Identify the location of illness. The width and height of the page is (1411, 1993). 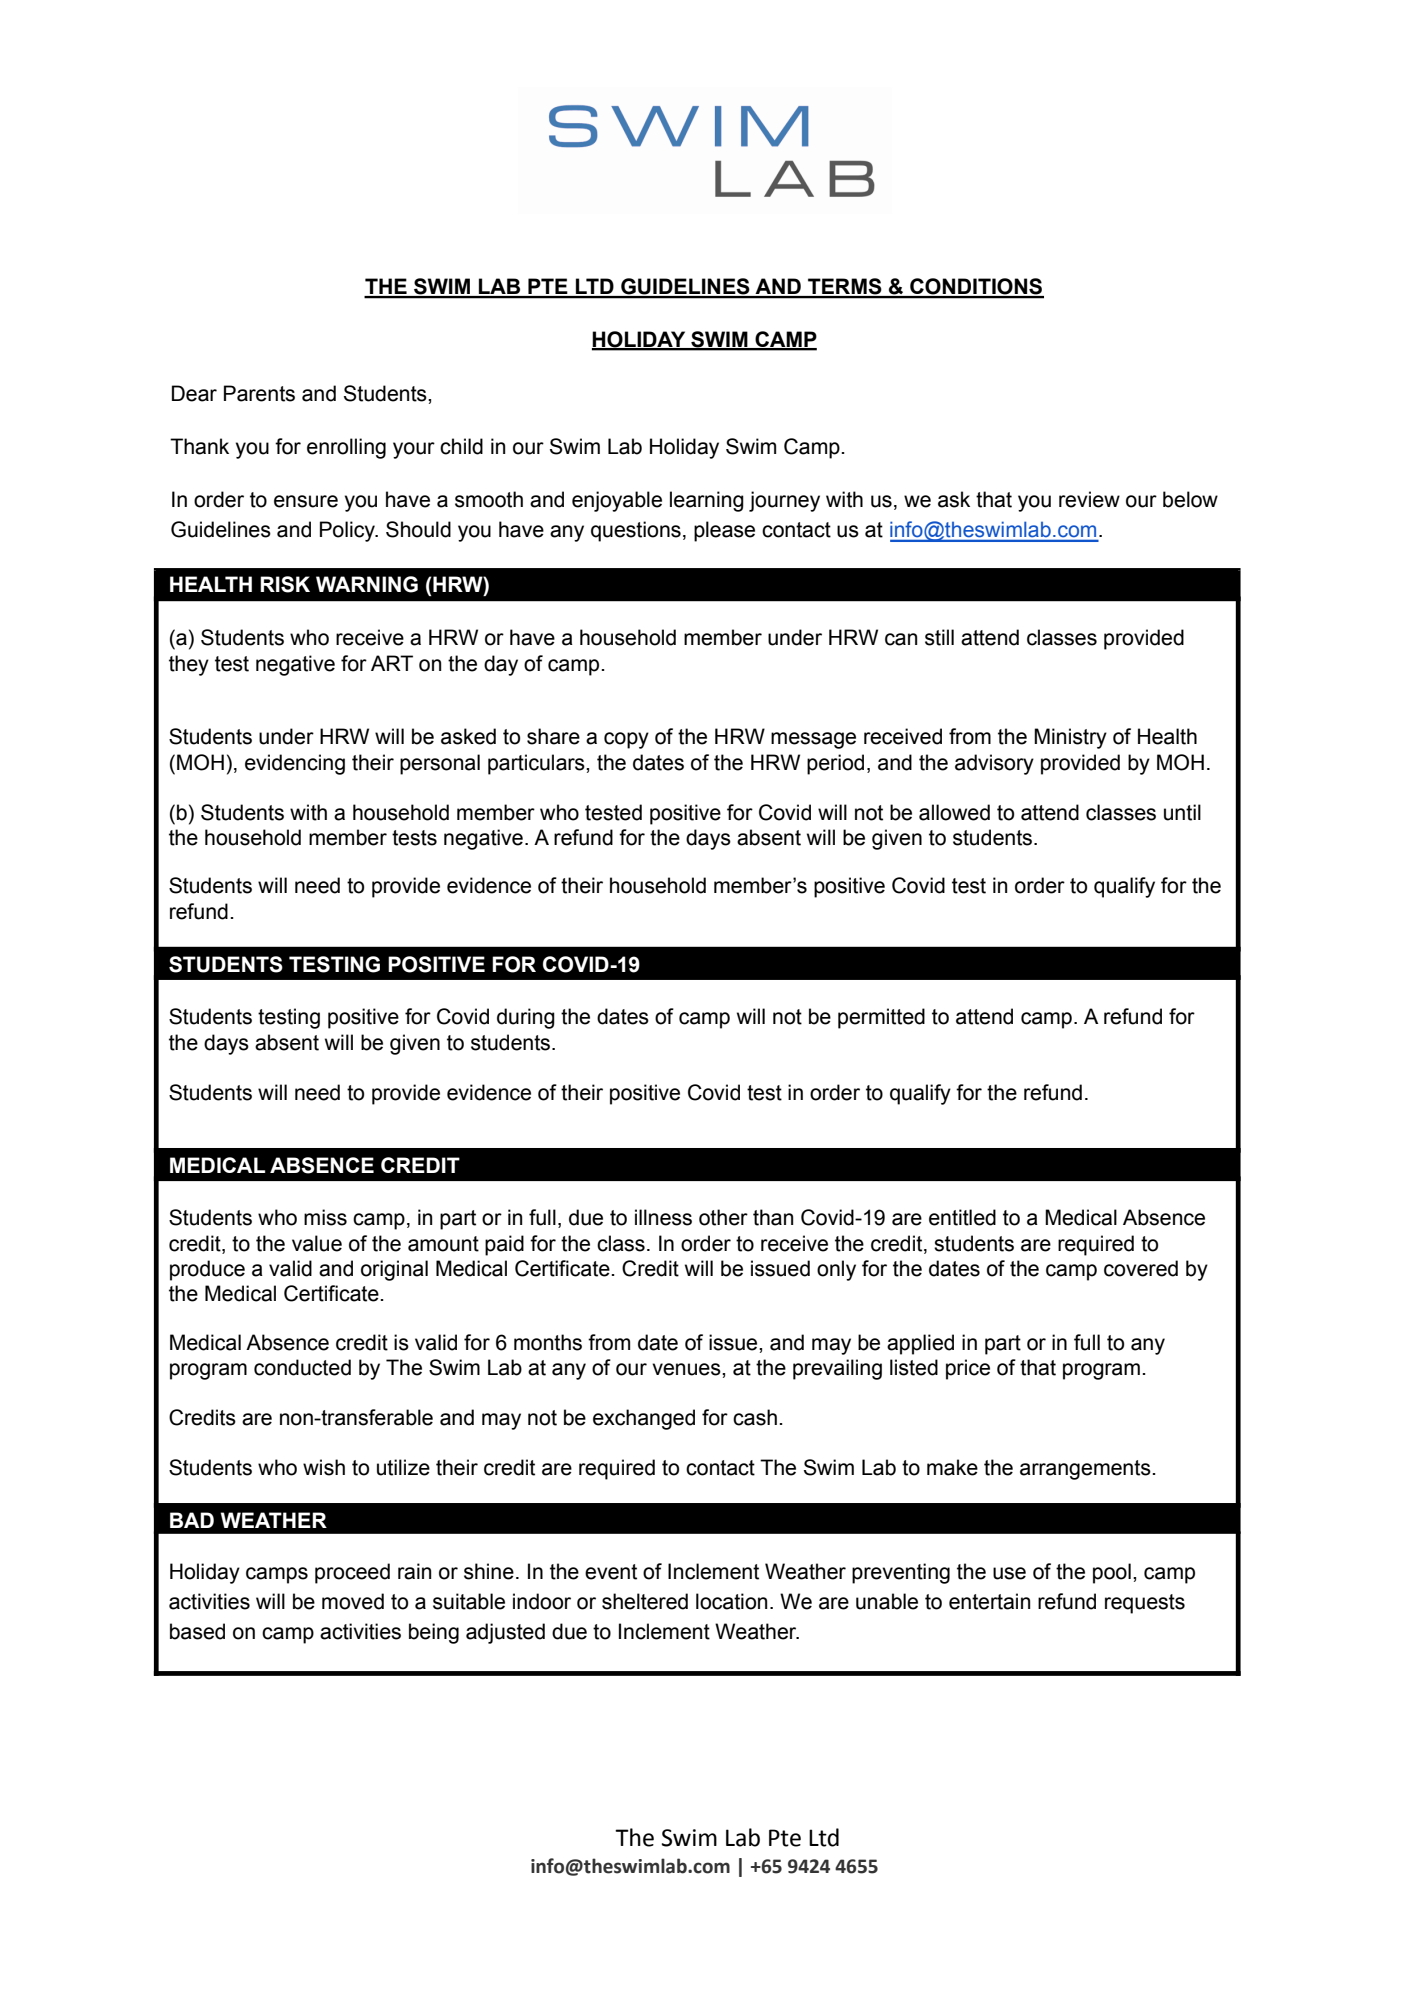
(663, 1217).
